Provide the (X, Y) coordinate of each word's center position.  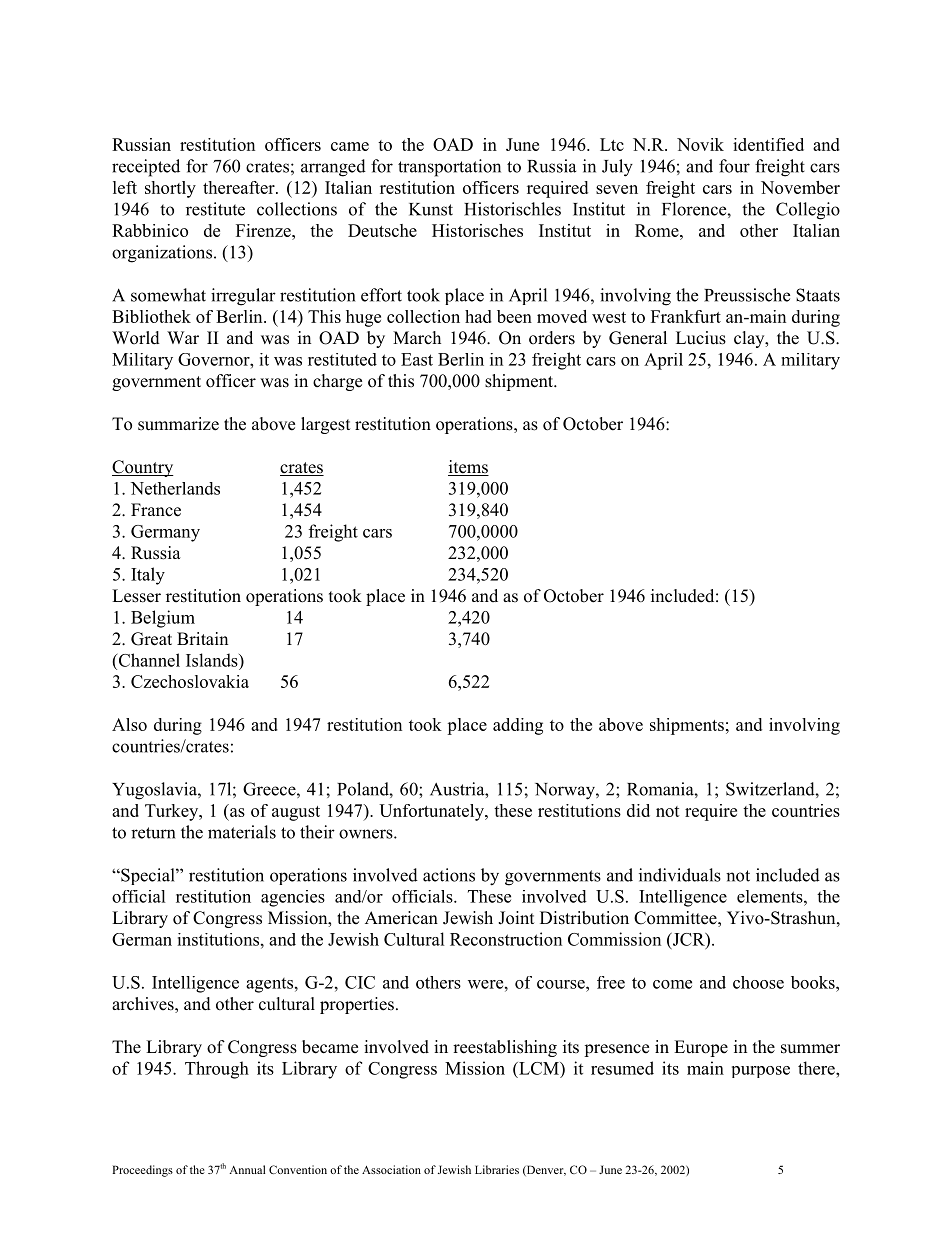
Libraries (497, 1169)
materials (242, 832)
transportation (449, 168)
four (734, 166)
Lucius (701, 338)
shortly (170, 189)
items (468, 468)
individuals (680, 875)
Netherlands (175, 488)
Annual (247, 1169)
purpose (761, 1072)
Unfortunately (432, 812)
